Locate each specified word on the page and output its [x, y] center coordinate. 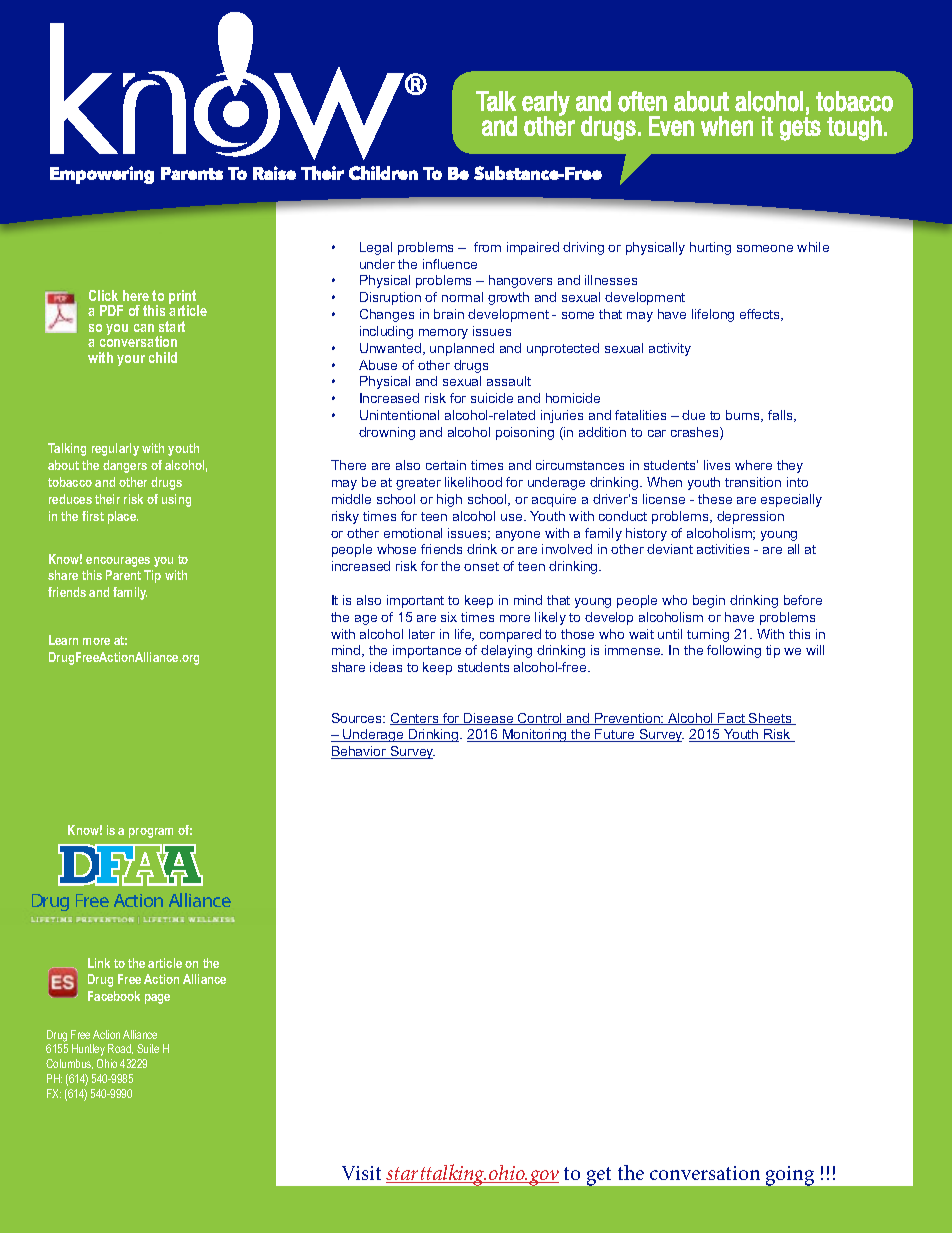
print [184, 298]
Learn [63, 640]
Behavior [360, 752]
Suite [148, 1048]
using [176, 500]
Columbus [69, 1064]
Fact [732, 719]
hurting [710, 248]
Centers [415, 719]
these [715, 499]
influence [450, 264]
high [449, 500]
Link [99, 963]
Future [615, 735]
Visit [361, 1173]
